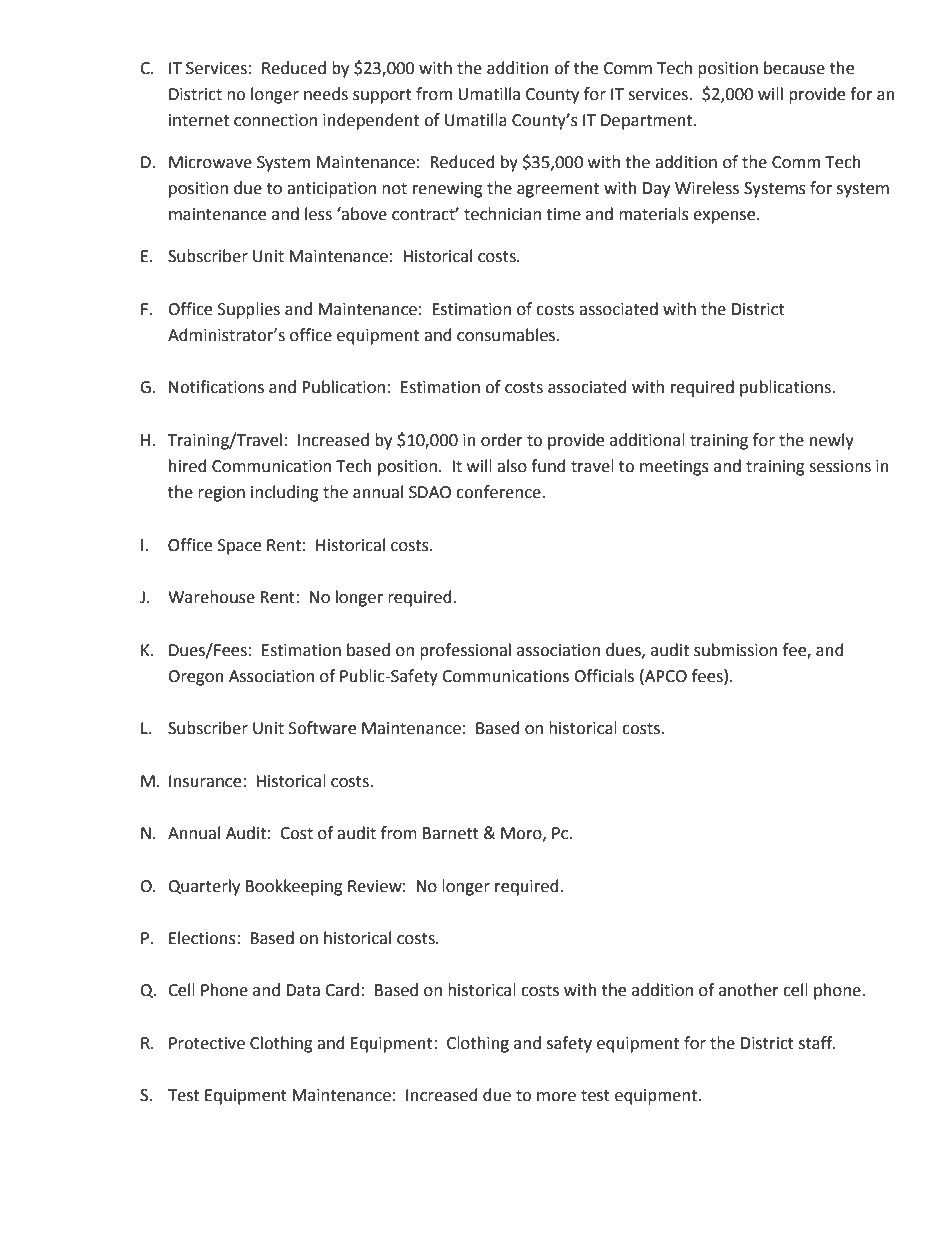  I want to click on conference, so click(499, 492).
